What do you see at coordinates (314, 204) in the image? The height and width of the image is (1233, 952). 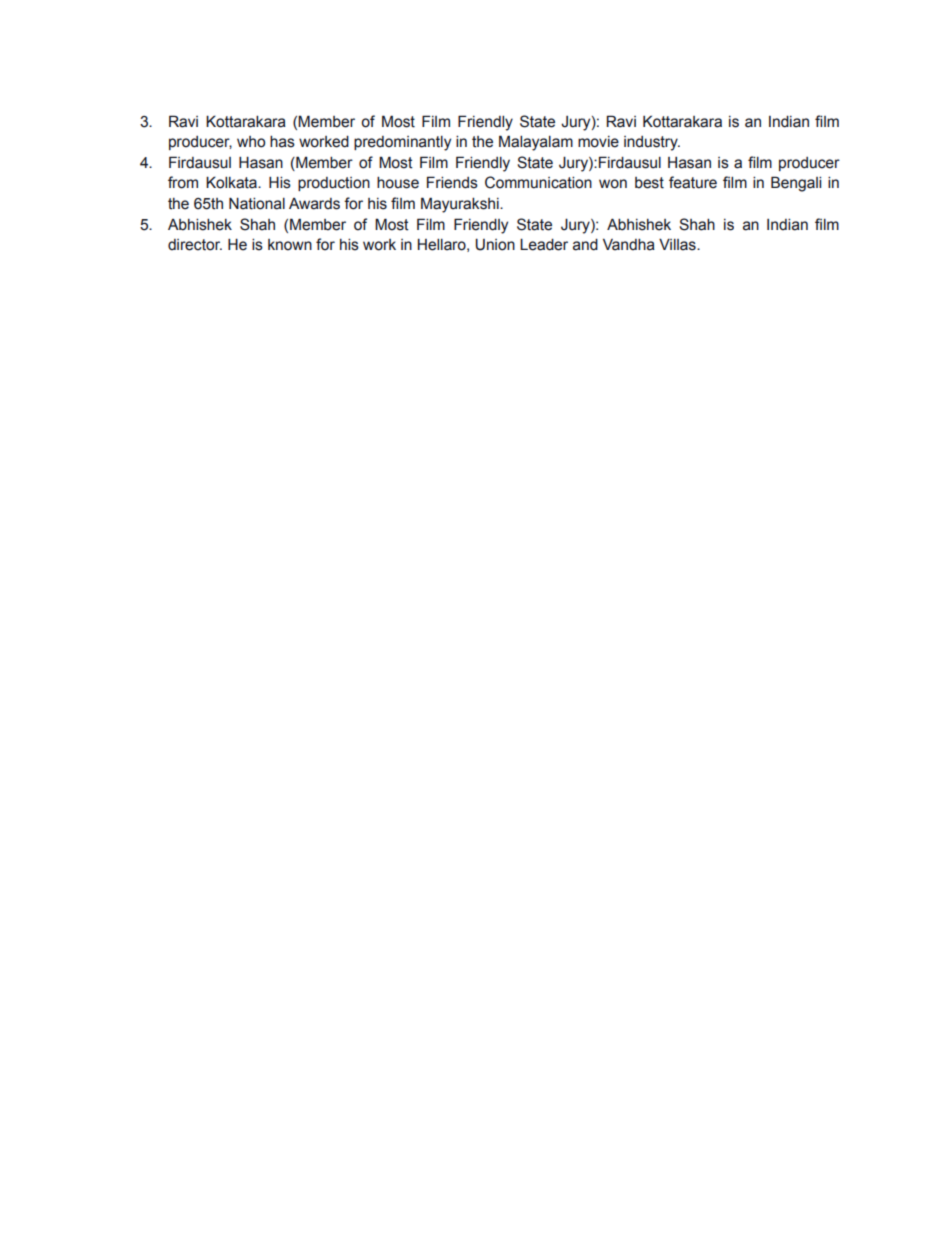 I see `Awards` at bounding box center [314, 204].
